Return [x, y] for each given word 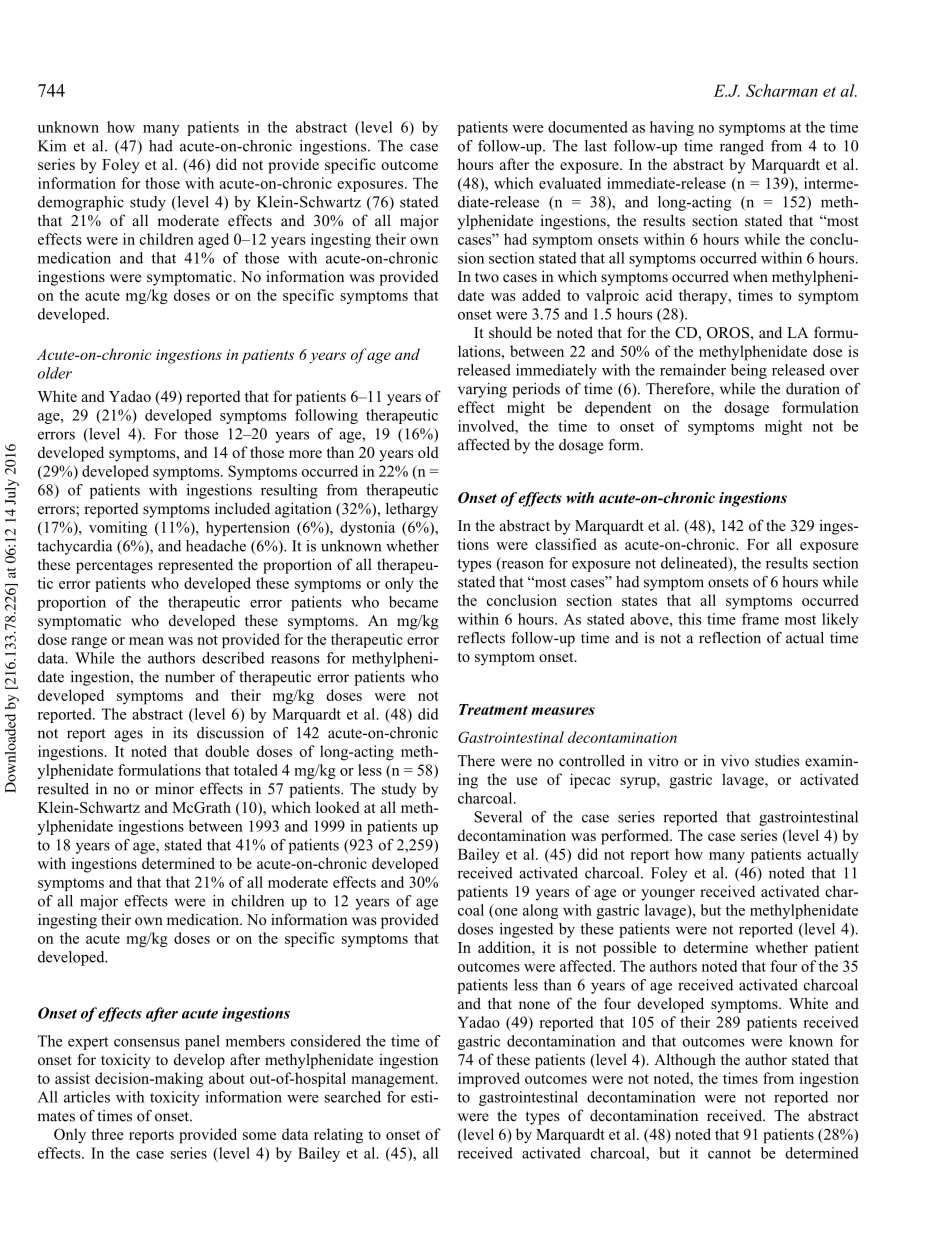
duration [813, 389]
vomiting [118, 528]
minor [174, 789]
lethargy [412, 510]
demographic [81, 203]
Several [498, 817]
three [107, 1134]
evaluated [570, 183]
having [672, 128]
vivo [735, 761]
